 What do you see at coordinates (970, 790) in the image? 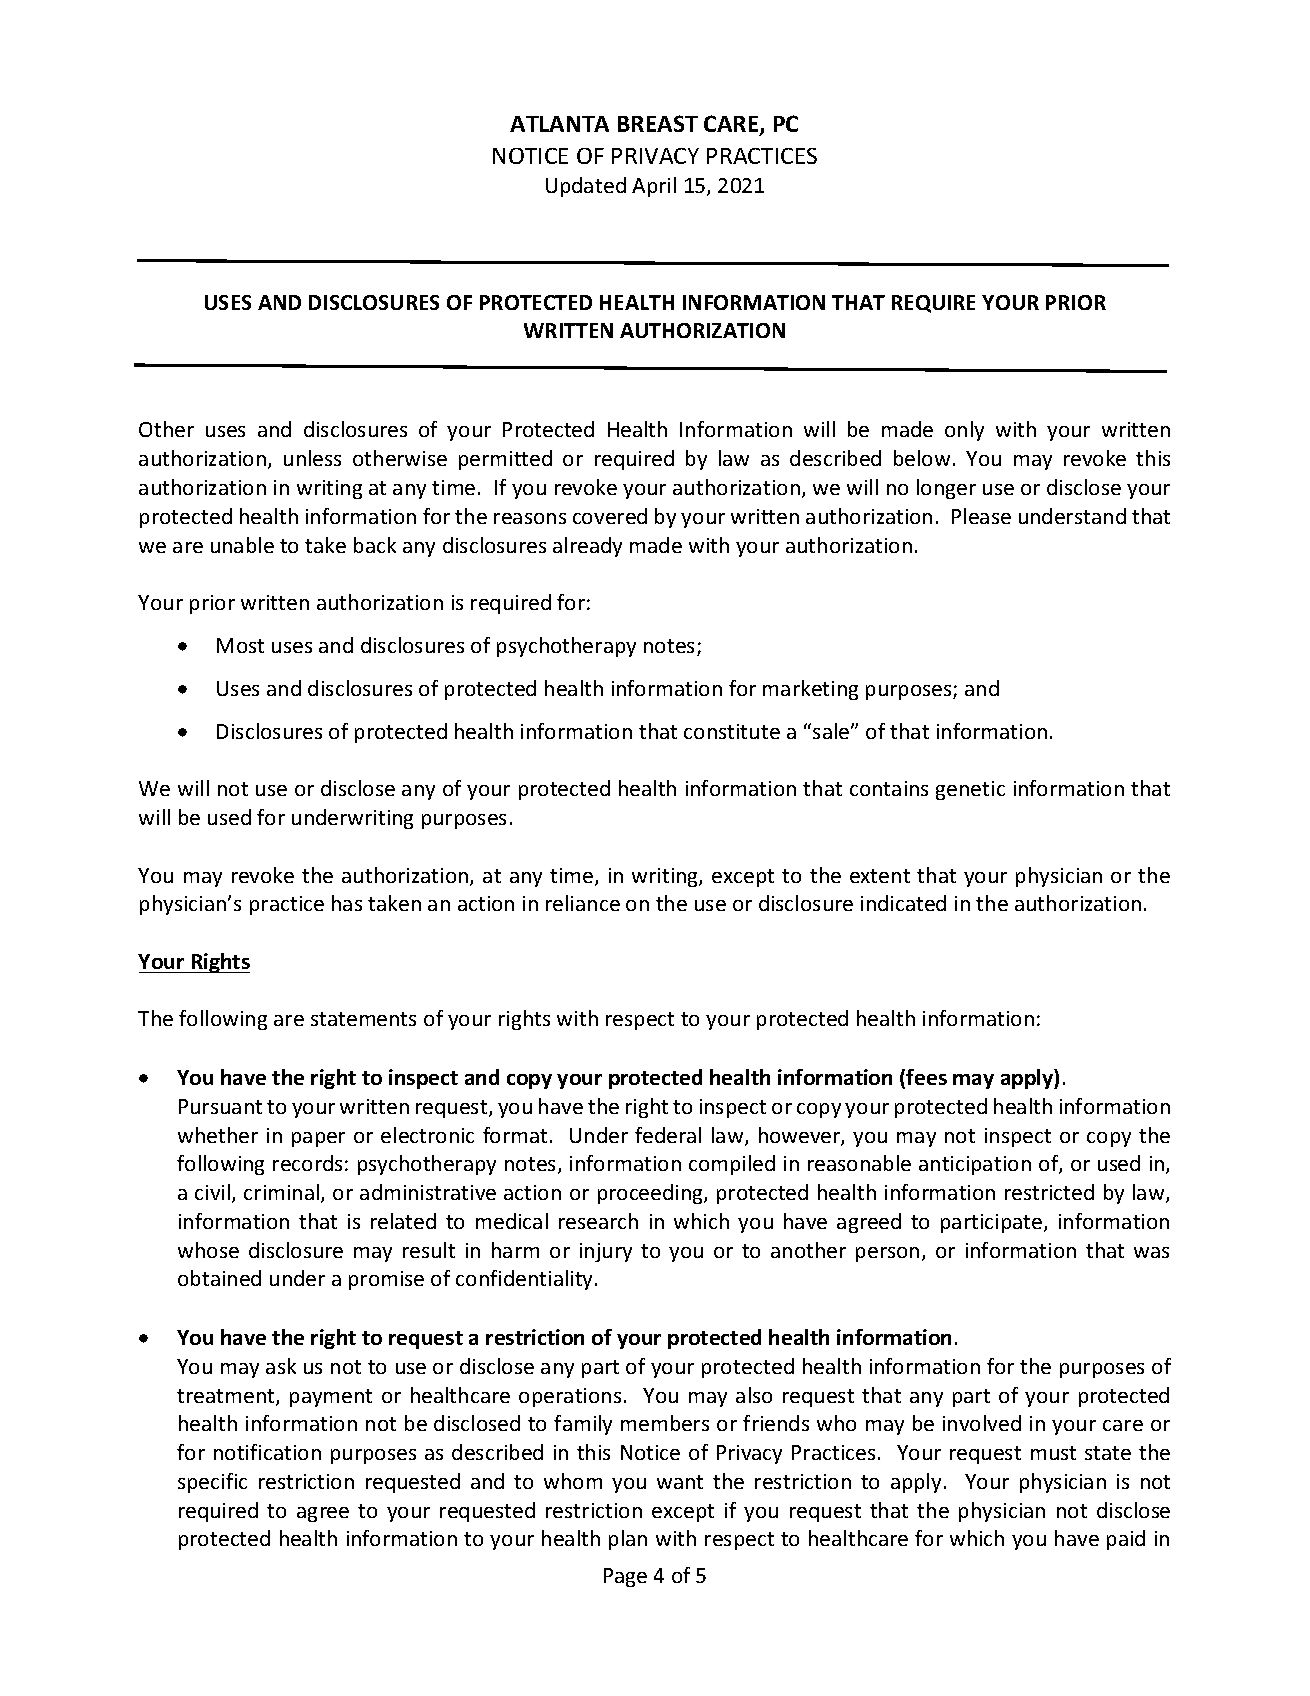
I see `genetic` at bounding box center [970, 790].
